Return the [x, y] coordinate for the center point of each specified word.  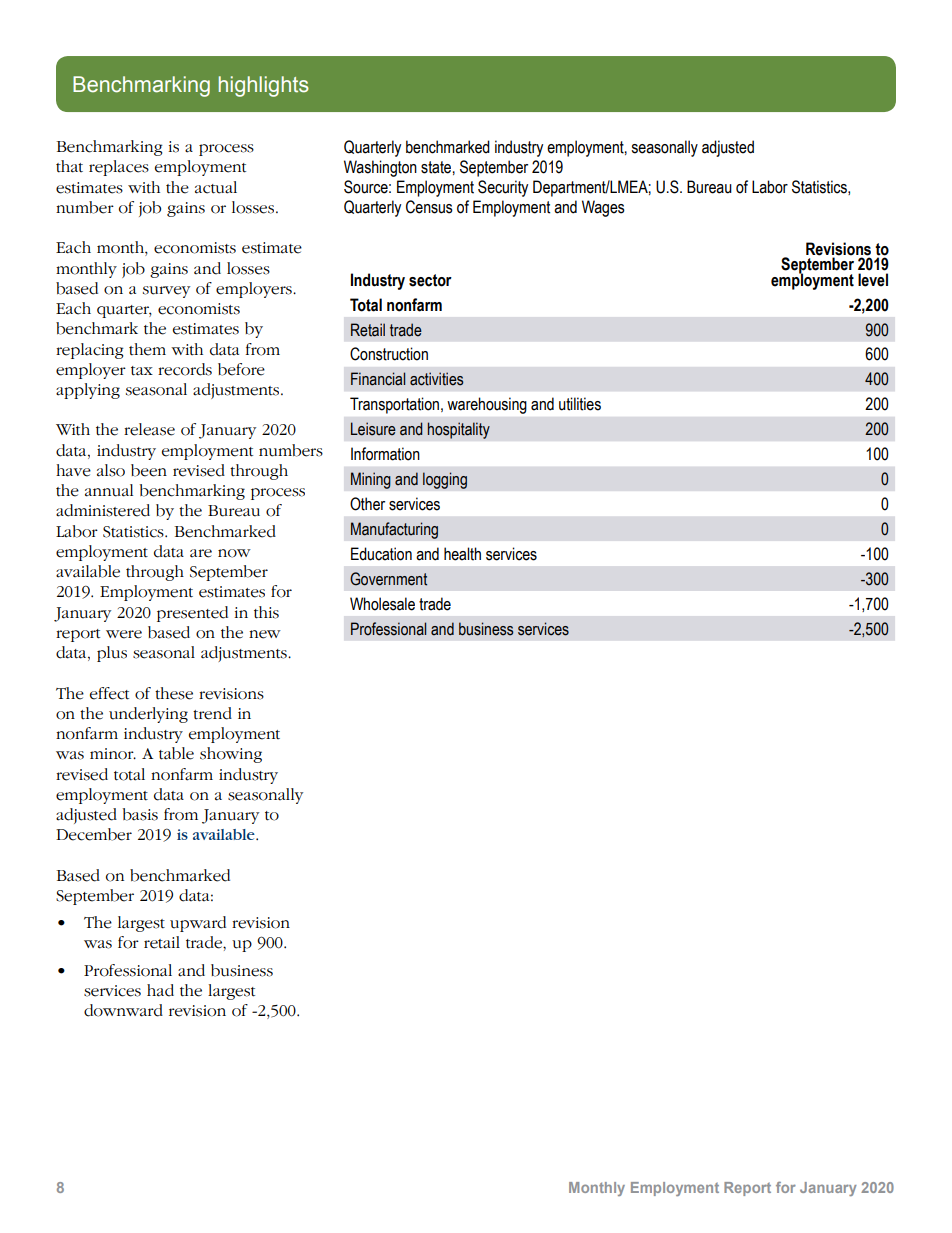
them [147, 349]
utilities [580, 404]
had [160, 990]
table [176, 753]
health [462, 554]
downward [123, 1010]
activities [436, 379]
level [873, 280]
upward [198, 924]
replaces [119, 168]
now [234, 553]
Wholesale [382, 604]
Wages [603, 208]
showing [231, 755]
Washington [380, 168]
